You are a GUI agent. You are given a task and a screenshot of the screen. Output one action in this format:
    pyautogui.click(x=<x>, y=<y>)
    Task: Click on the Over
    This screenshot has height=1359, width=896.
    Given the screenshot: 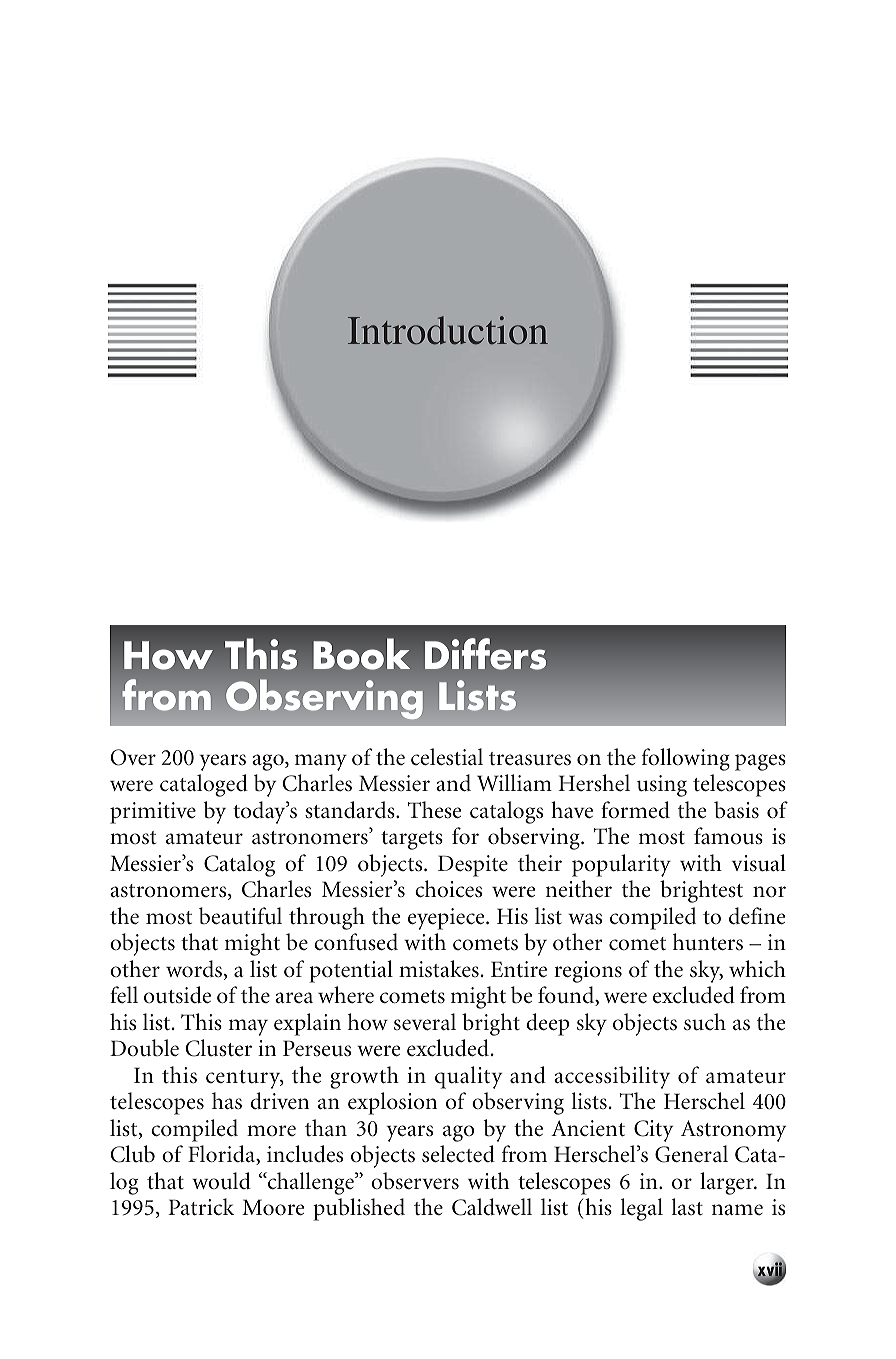 What is the action you would take?
    pyautogui.click(x=133, y=757)
